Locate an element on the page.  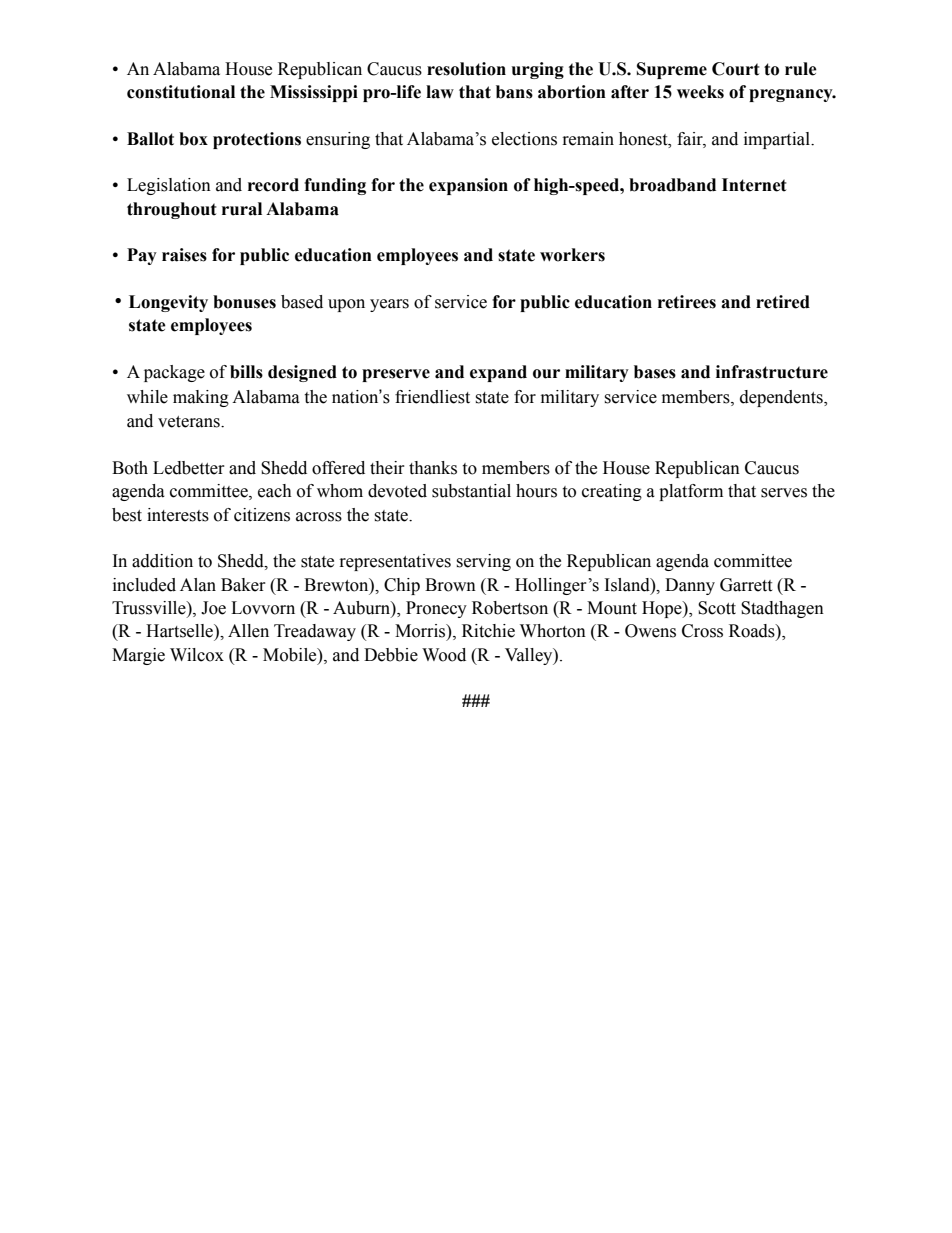
weeks is located at coordinates (700, 92).
